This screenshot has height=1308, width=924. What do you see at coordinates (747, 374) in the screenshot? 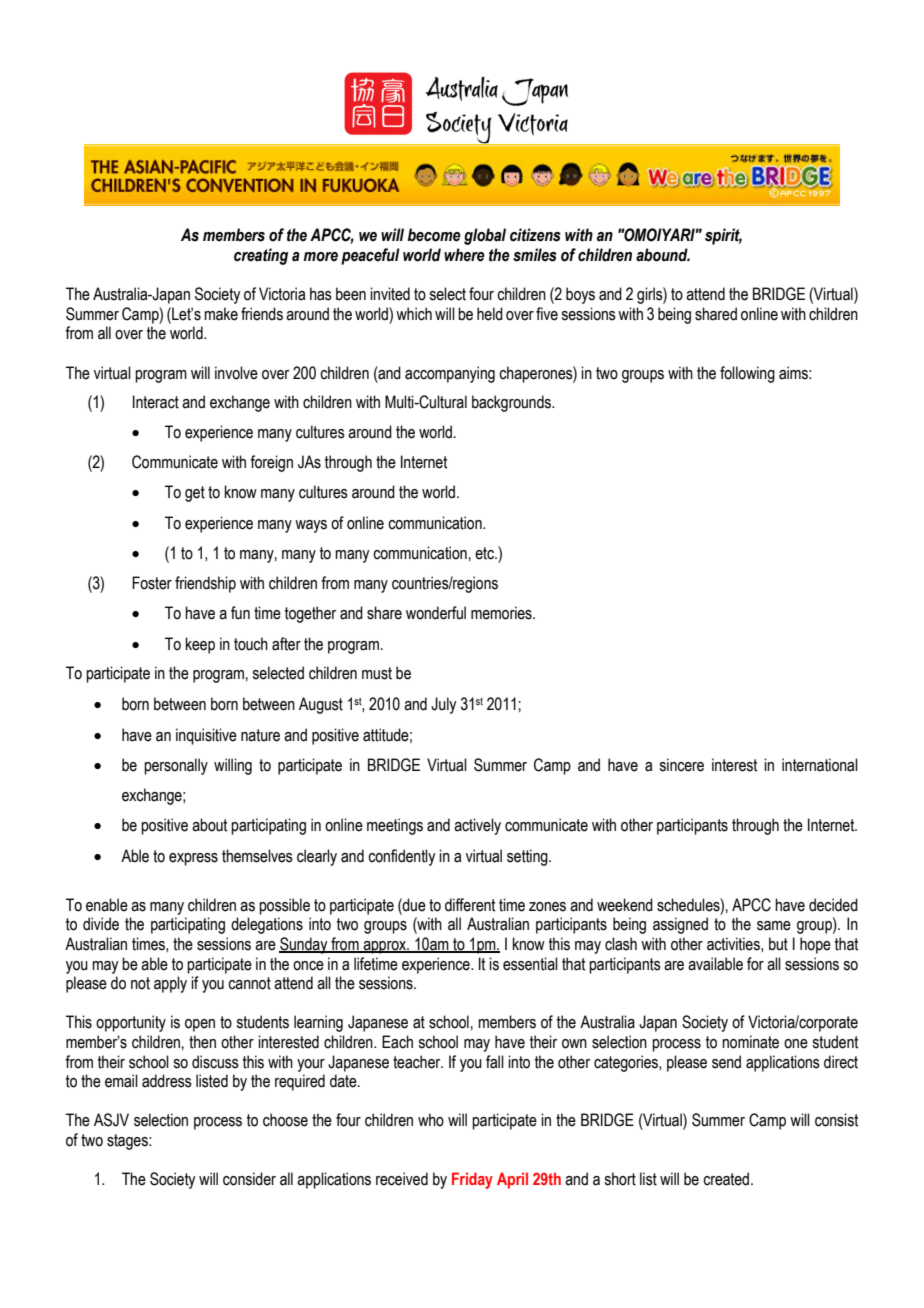
I see `following` at bounding box center [747, 374].
